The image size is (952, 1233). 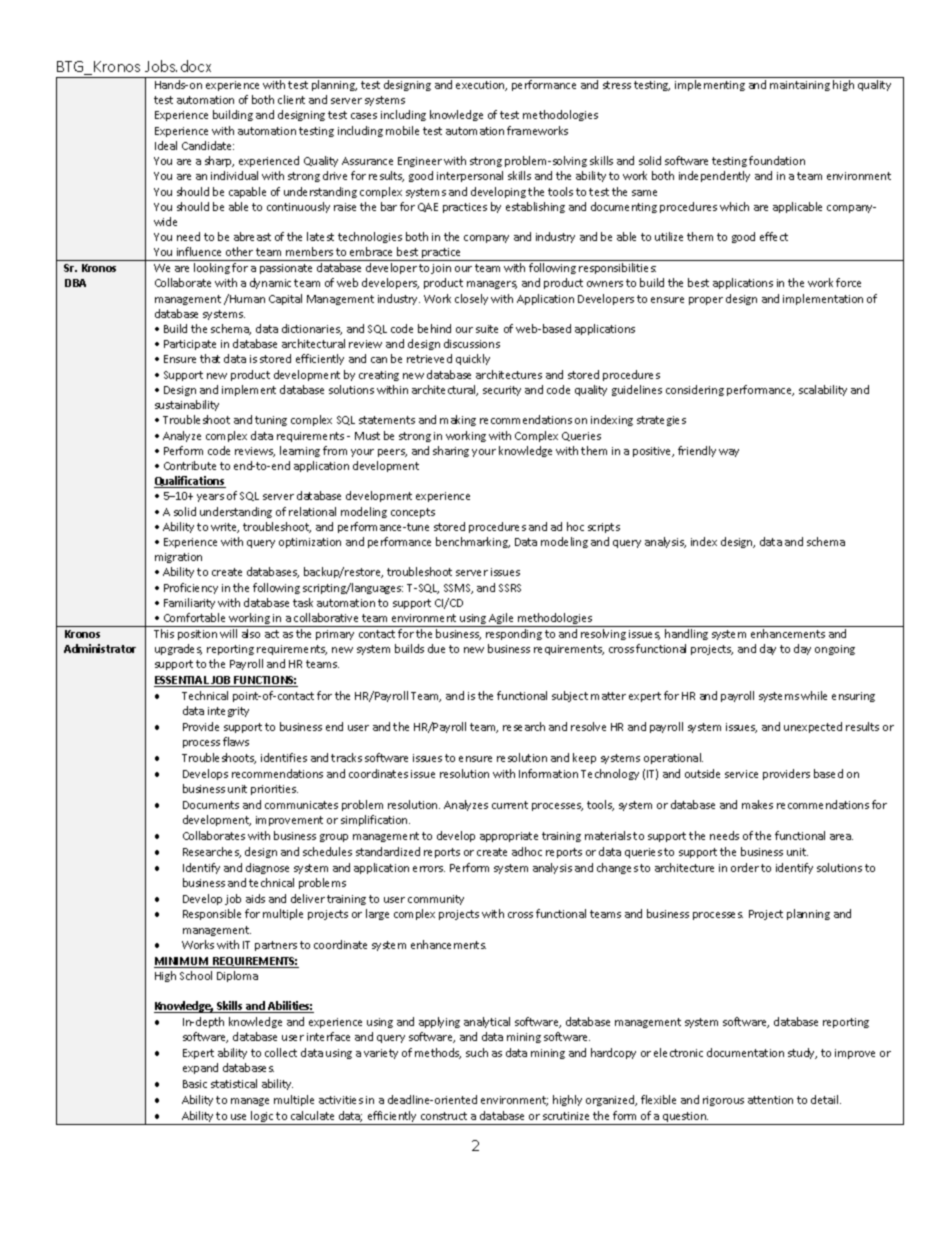 I want to click on Agile, so click(x=501, y=620).
